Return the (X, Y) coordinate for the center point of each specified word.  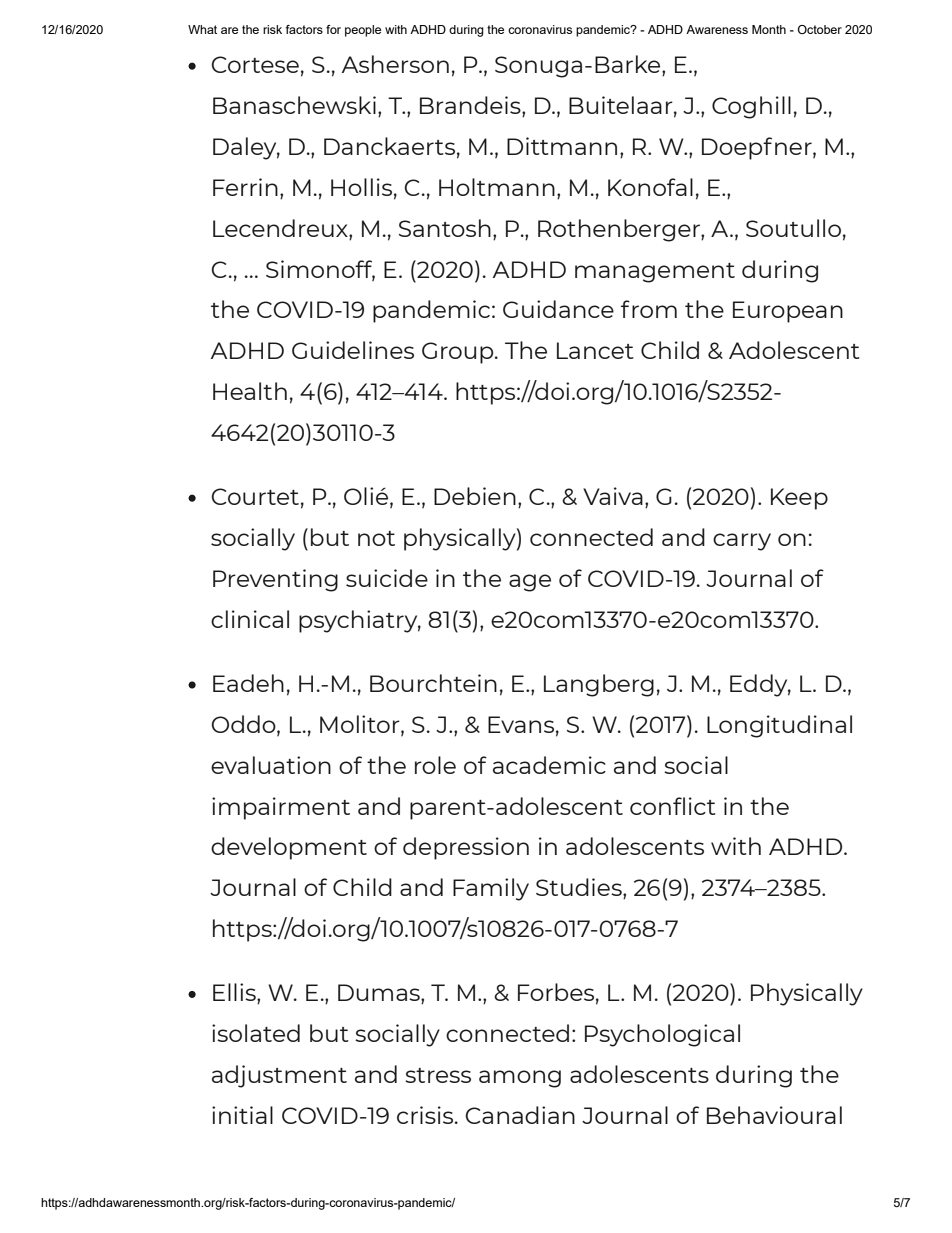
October (820, 29)
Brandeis (471, 106)
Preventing (275, 580)
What (202, 29)
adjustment (279, 1076)
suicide (387, 578)
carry (742, 542)
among (520, 1079)
